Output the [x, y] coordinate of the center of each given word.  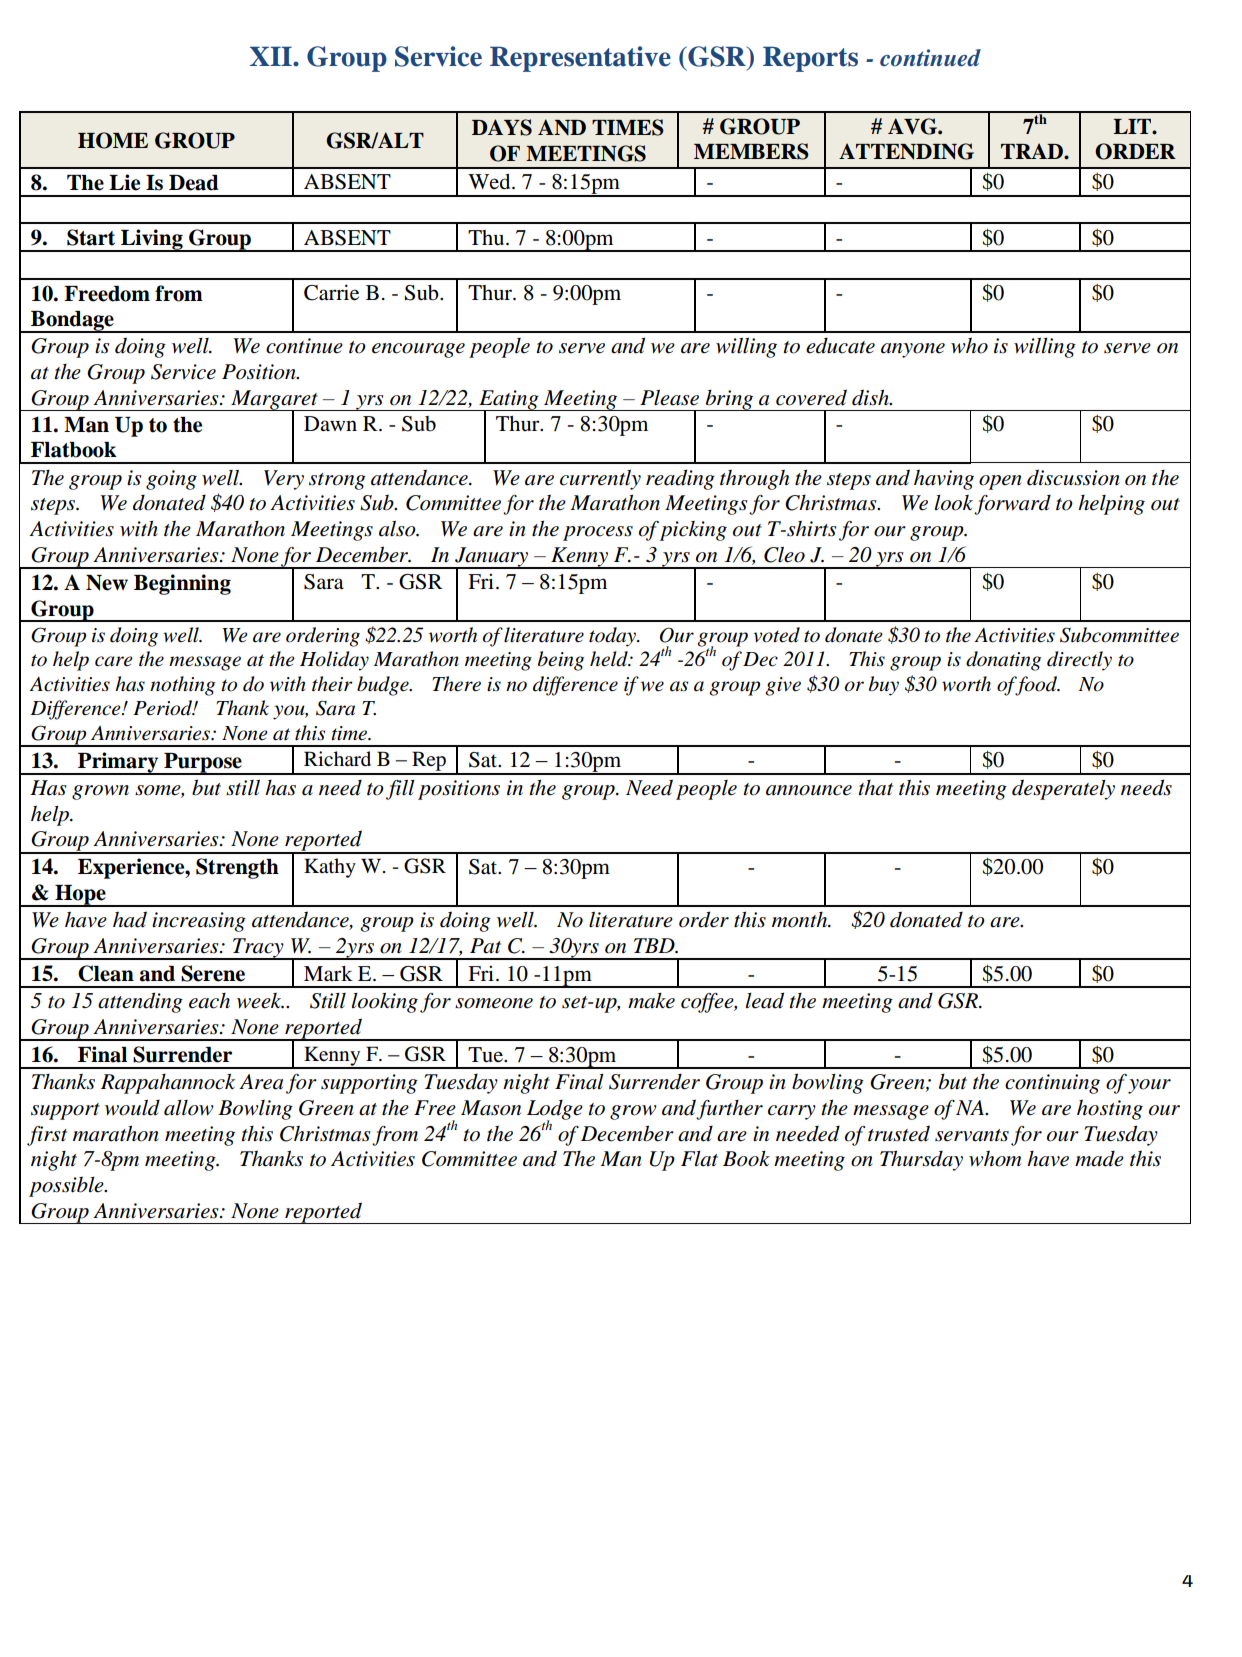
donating [1003, 661]
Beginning [182, 584]
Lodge [555, 1110]
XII [272, 56]
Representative [580, 59]
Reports [810, 59]
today [613, 637]
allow [189, 1108]
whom [995, 1159]
